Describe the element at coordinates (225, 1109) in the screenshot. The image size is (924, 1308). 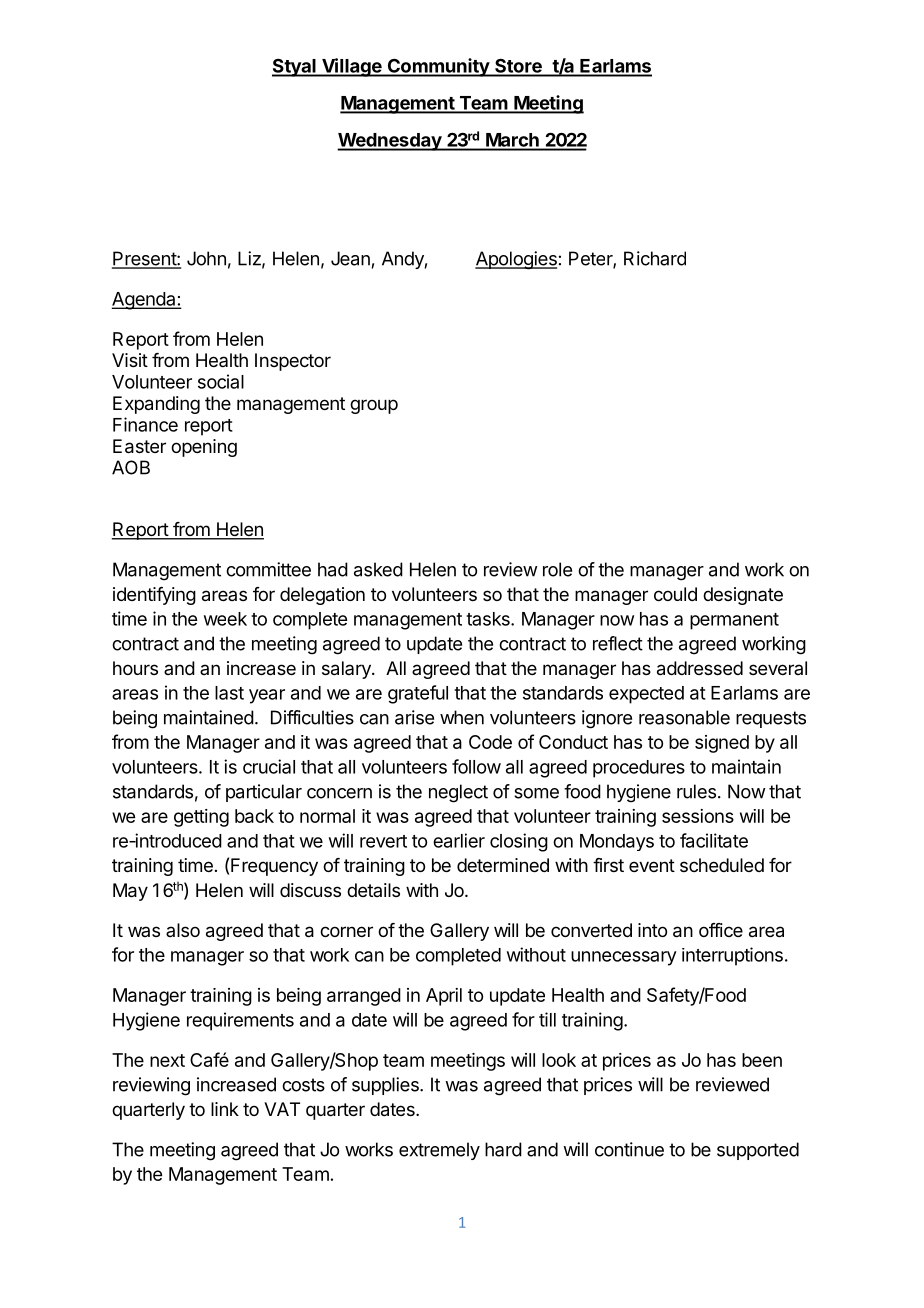
I see `link` at that location.
